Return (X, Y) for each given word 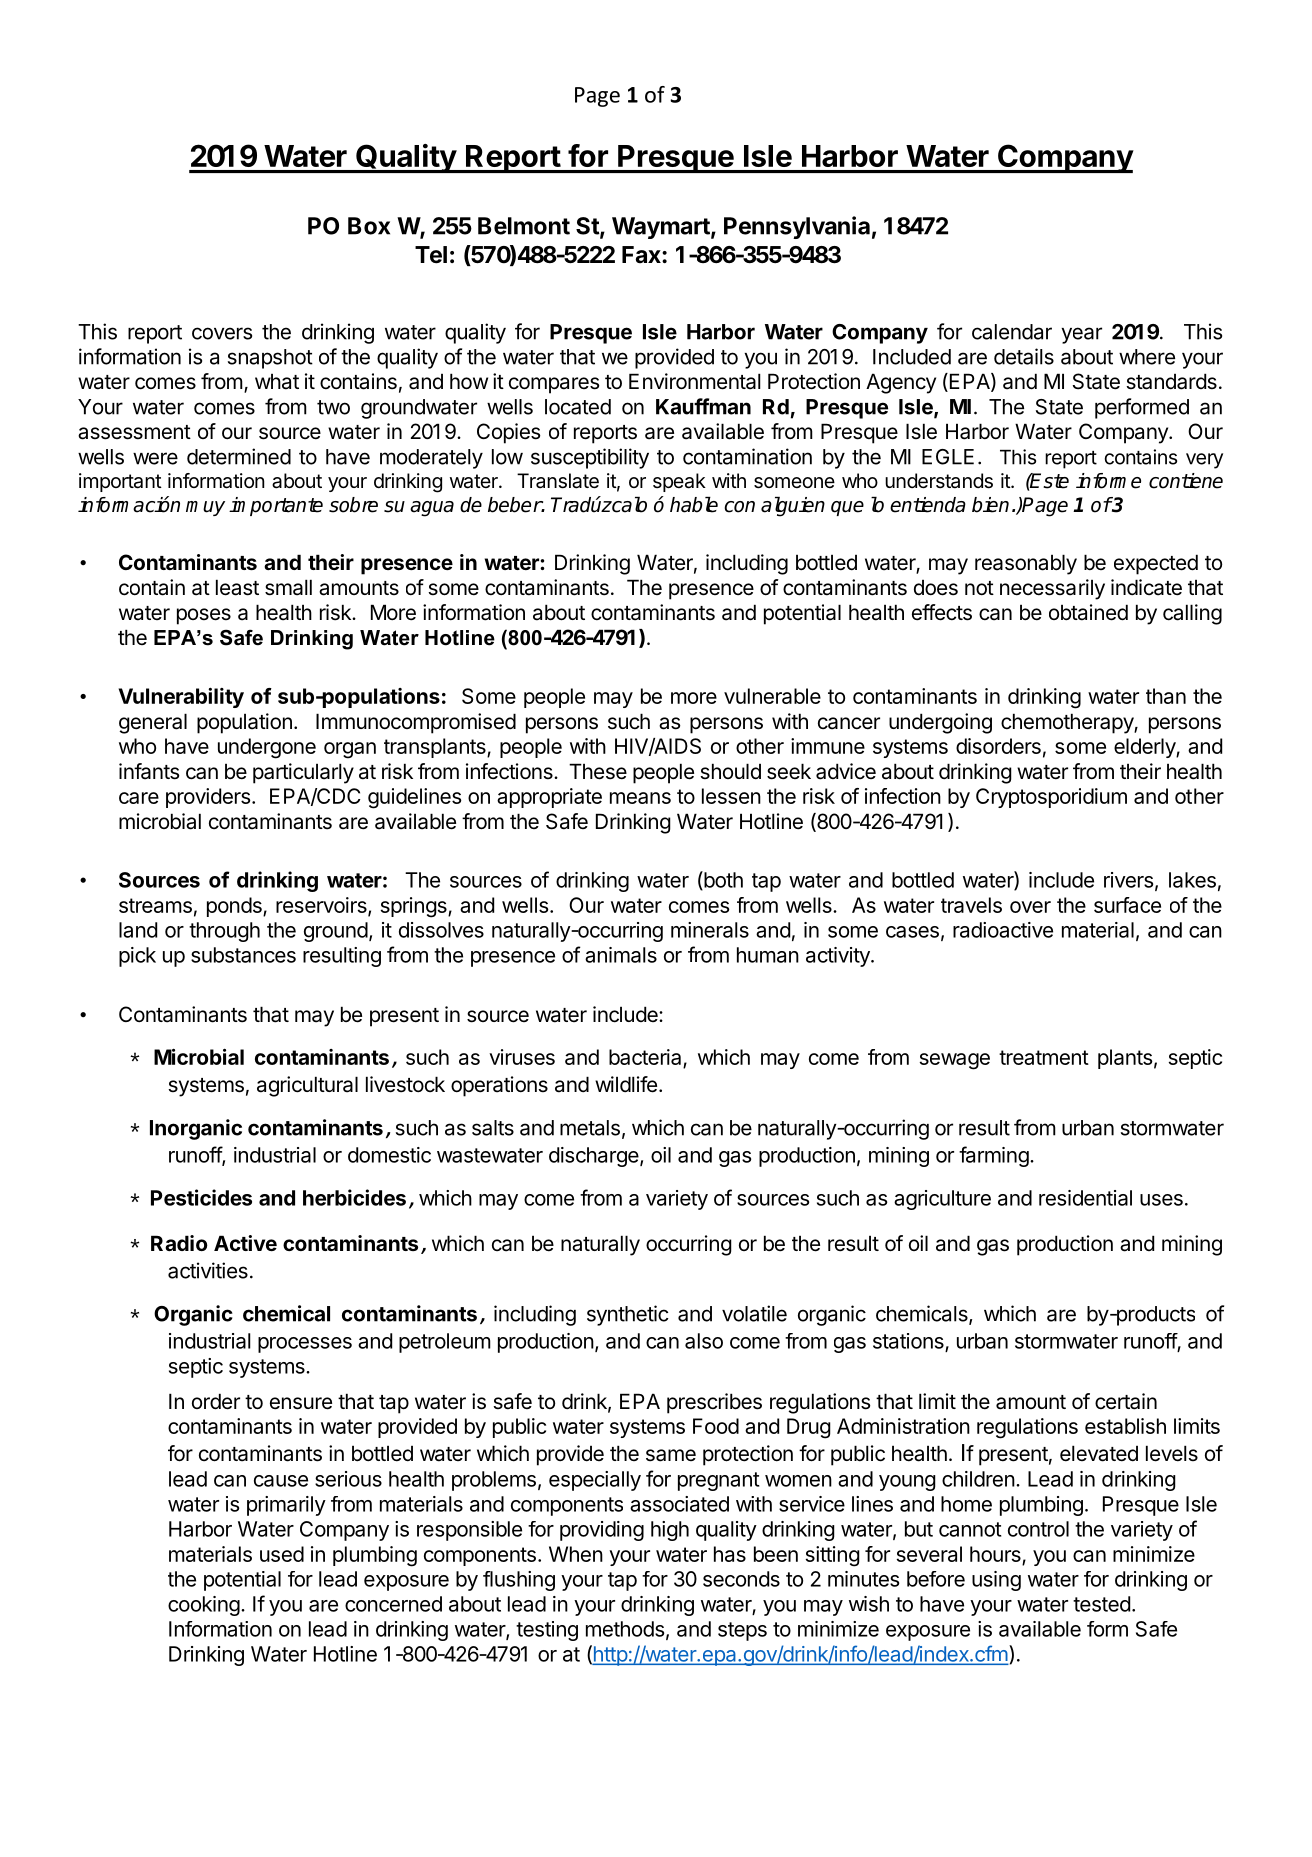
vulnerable (772, 696)
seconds (741, 1579)
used (282, 1554)
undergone (267, 748)
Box (369, 226)
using (996, 1581)
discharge (595, 1157)
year (1081, 335)
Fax (642, 255)
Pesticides (201, 1197)
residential (1085, 1198)
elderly (1145, 748)
